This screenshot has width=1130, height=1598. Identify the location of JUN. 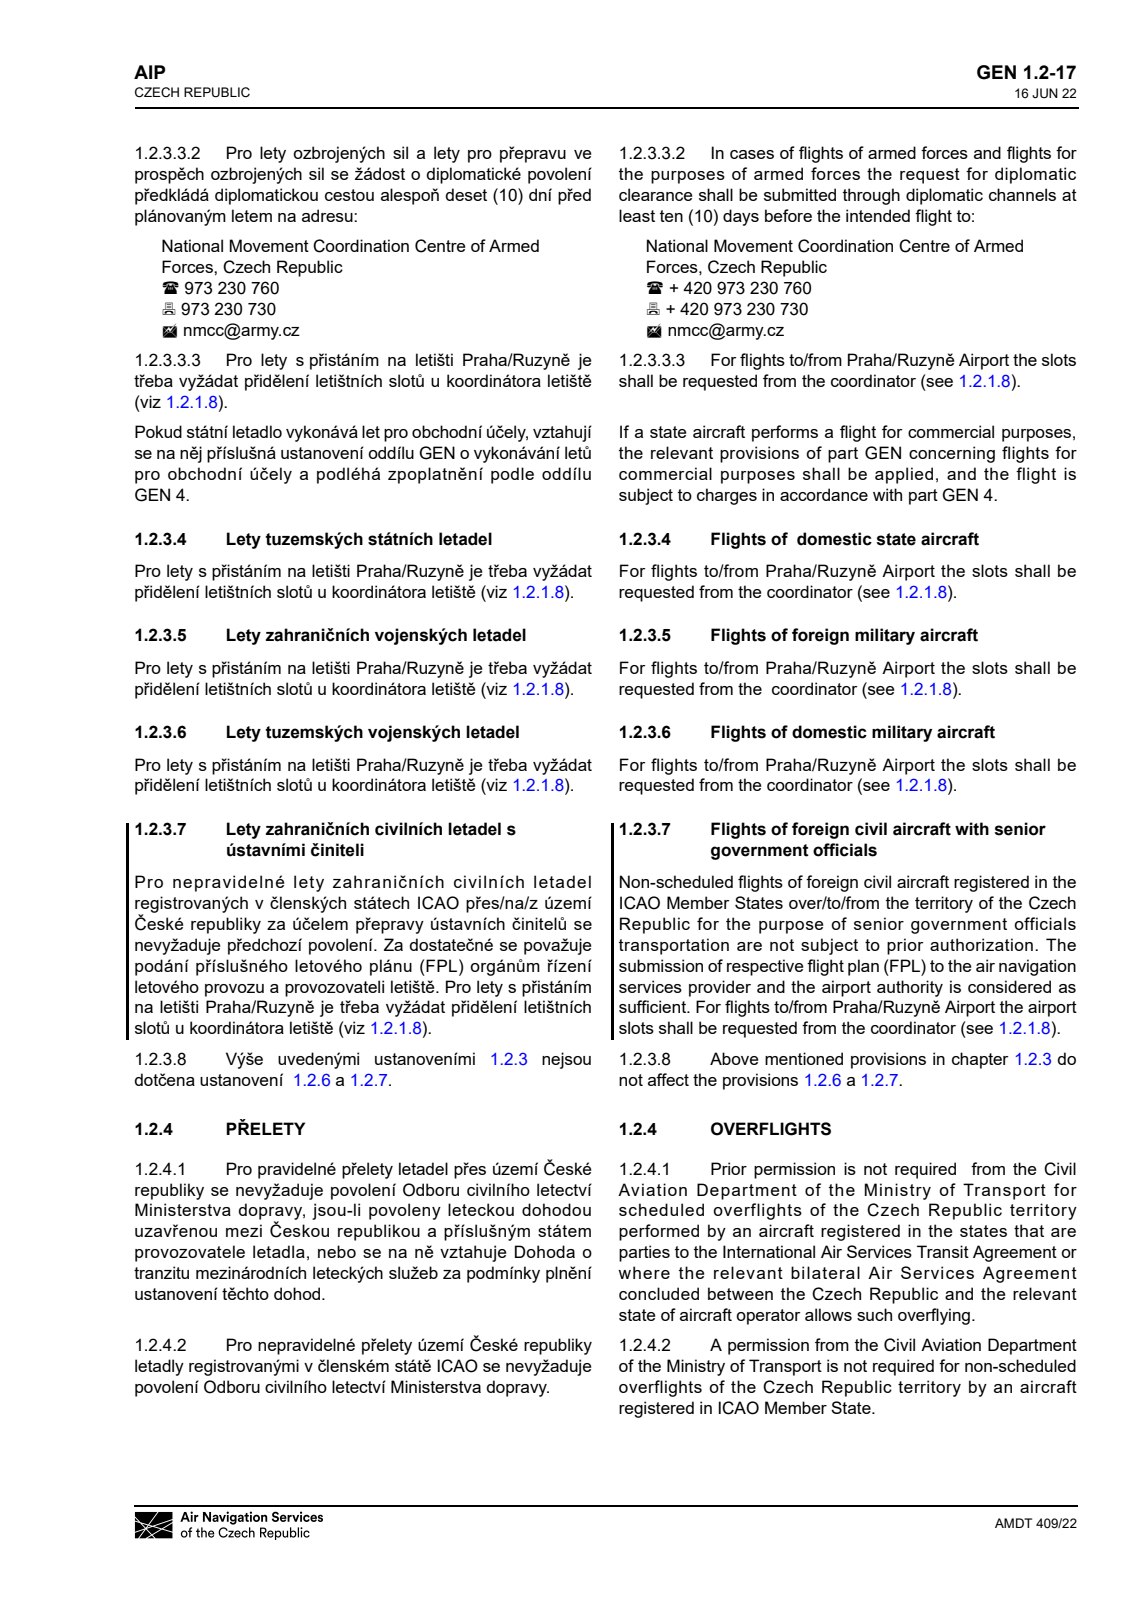
(1045, 93).
